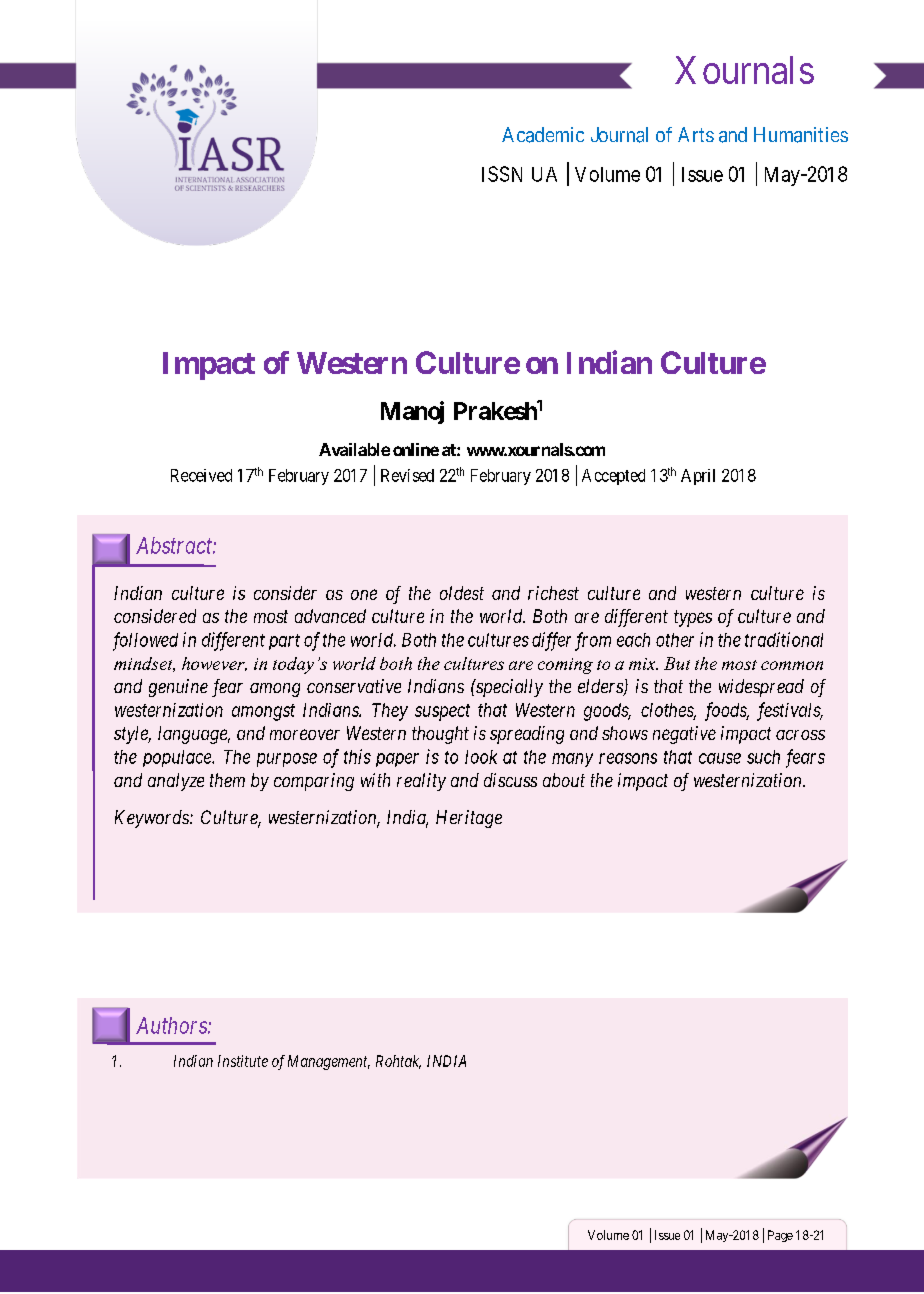 The image size is (924, 1294). I want to click on Received, so click(201, 475).
